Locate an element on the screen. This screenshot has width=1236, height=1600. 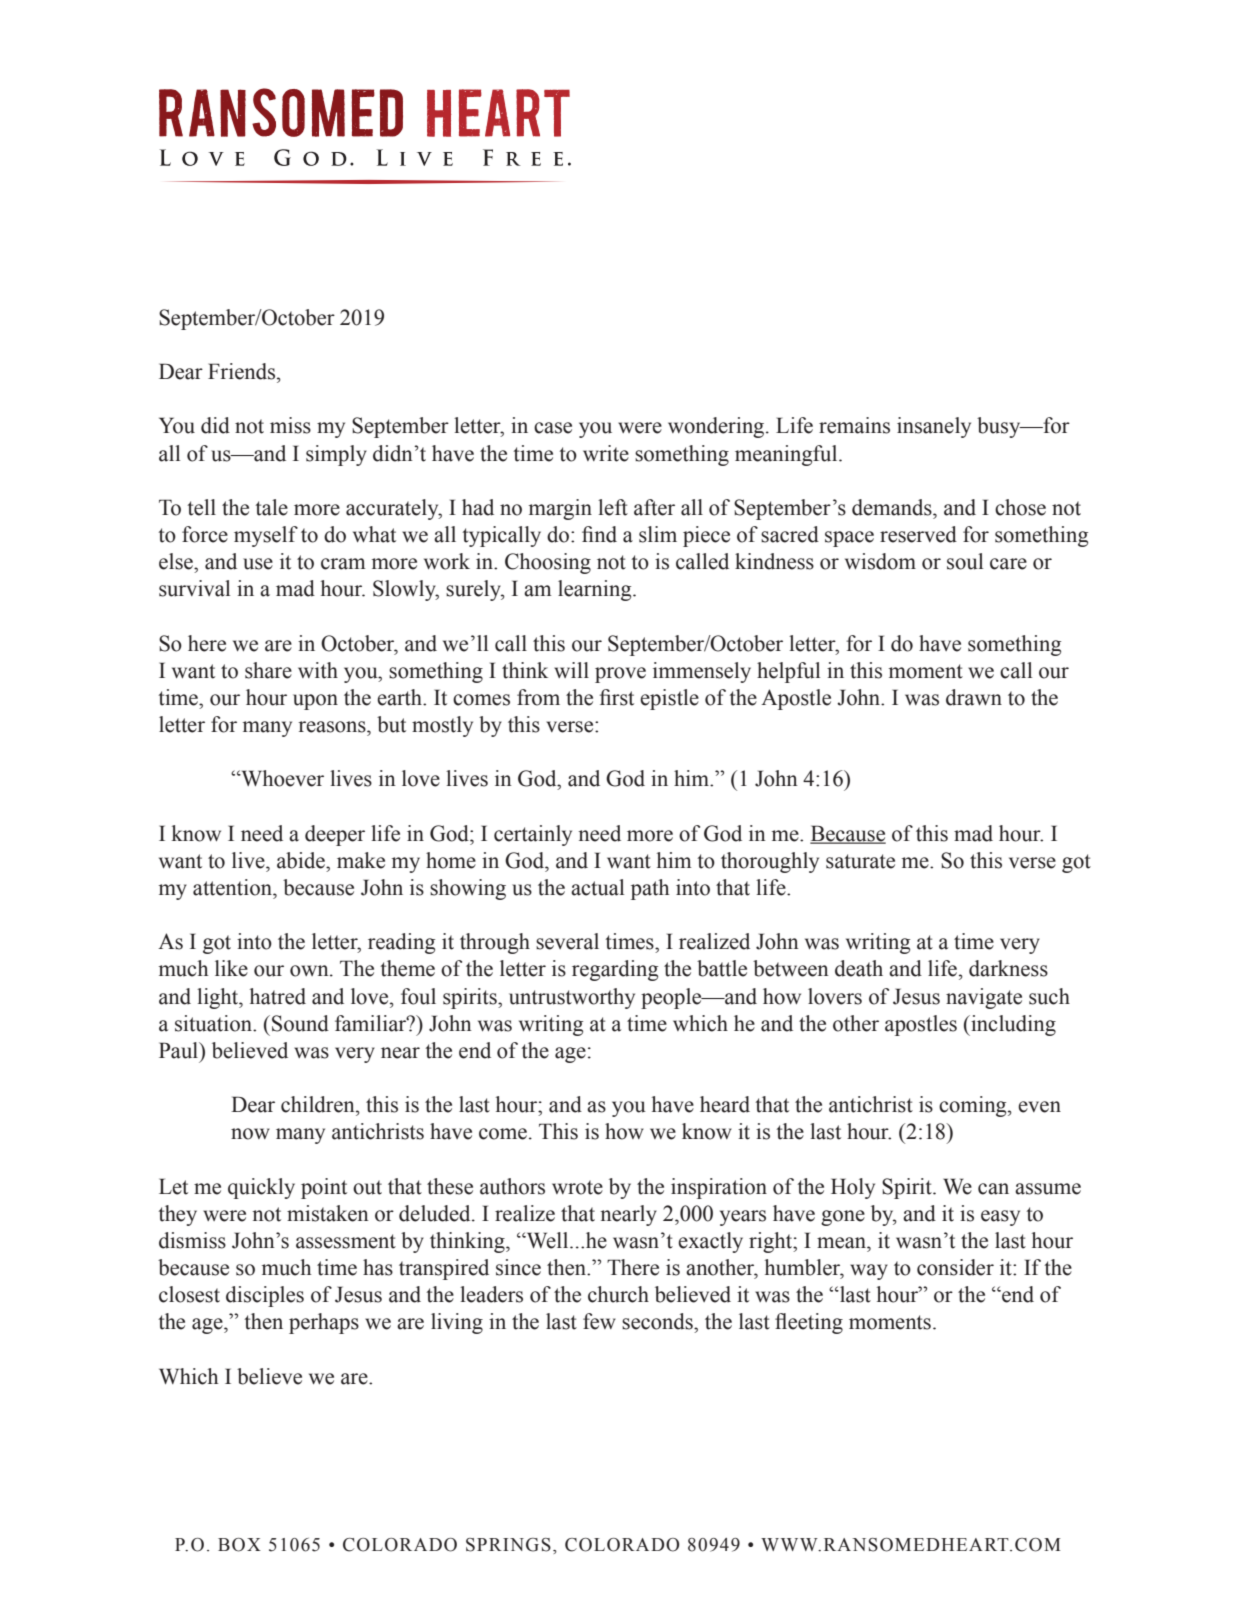
insanely is located at coordinates (934, 427).
